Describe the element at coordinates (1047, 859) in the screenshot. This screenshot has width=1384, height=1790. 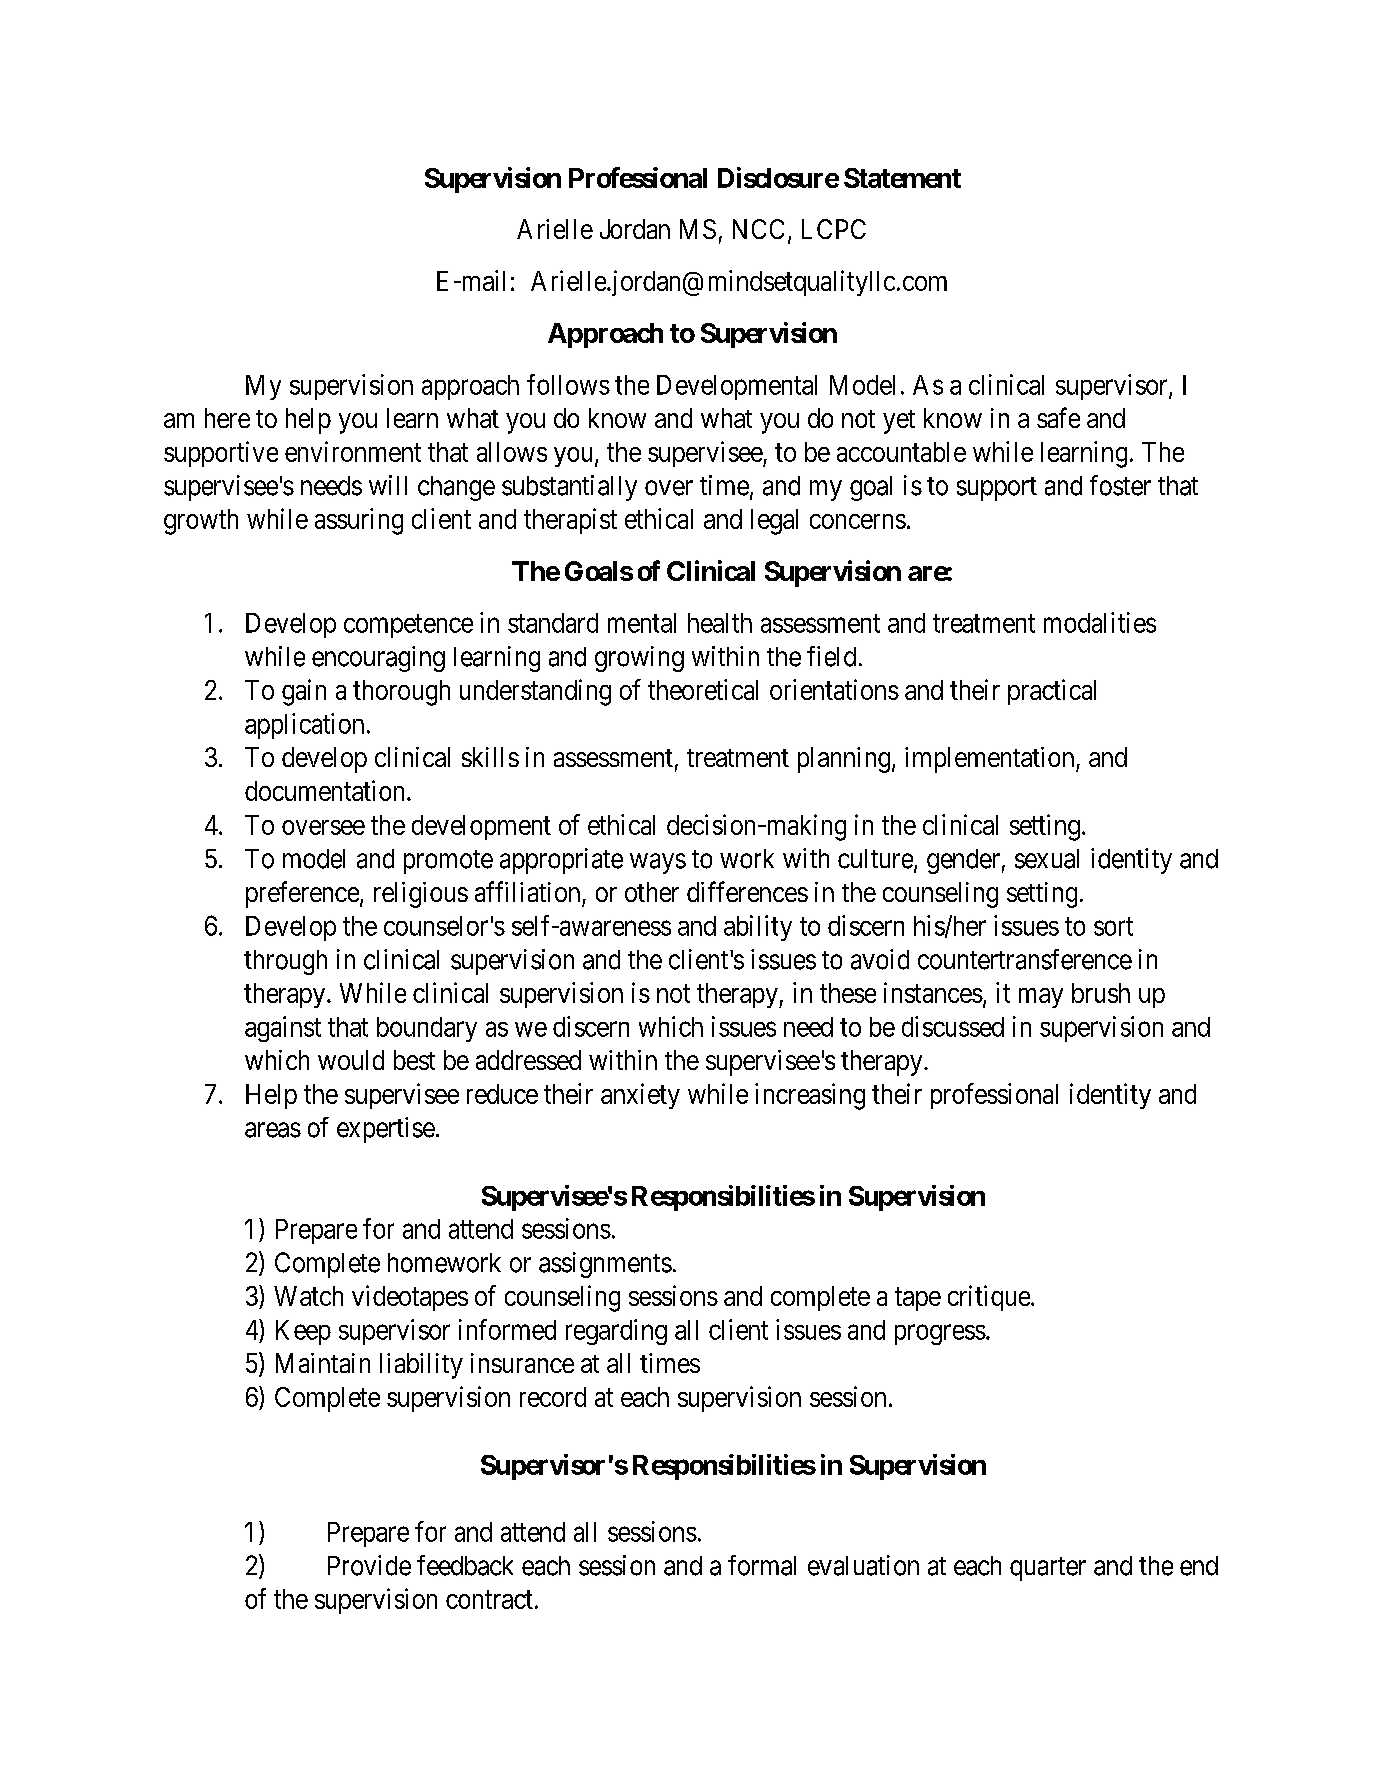
I see `sexual` at that location.
